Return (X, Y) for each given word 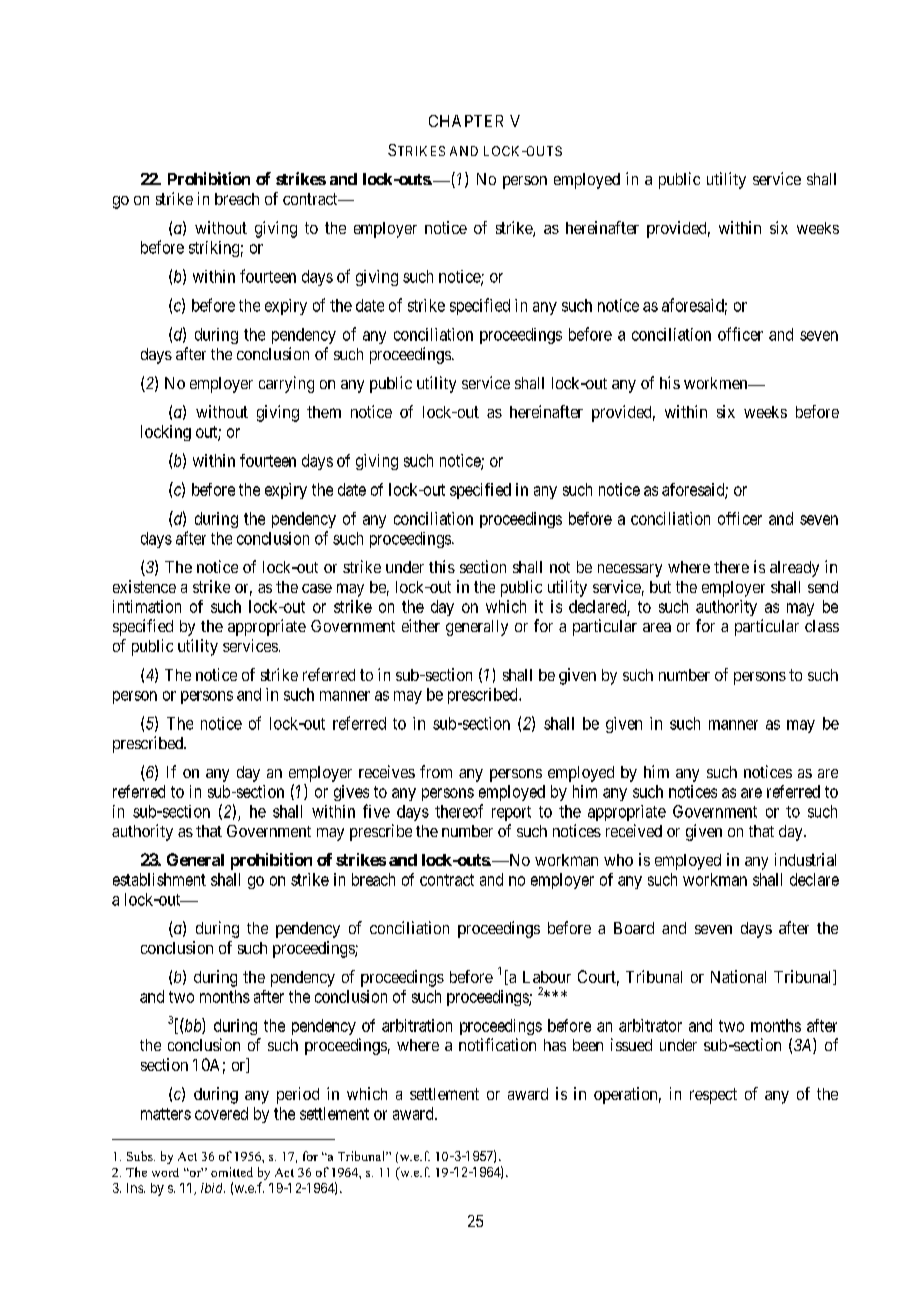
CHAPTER (466, 121)
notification (497, 1044)
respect (713, 1096)
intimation (147, 606)
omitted (232, 1172)
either (421, 625)
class (822, 626)
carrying (286, 384)
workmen (717, 383)
